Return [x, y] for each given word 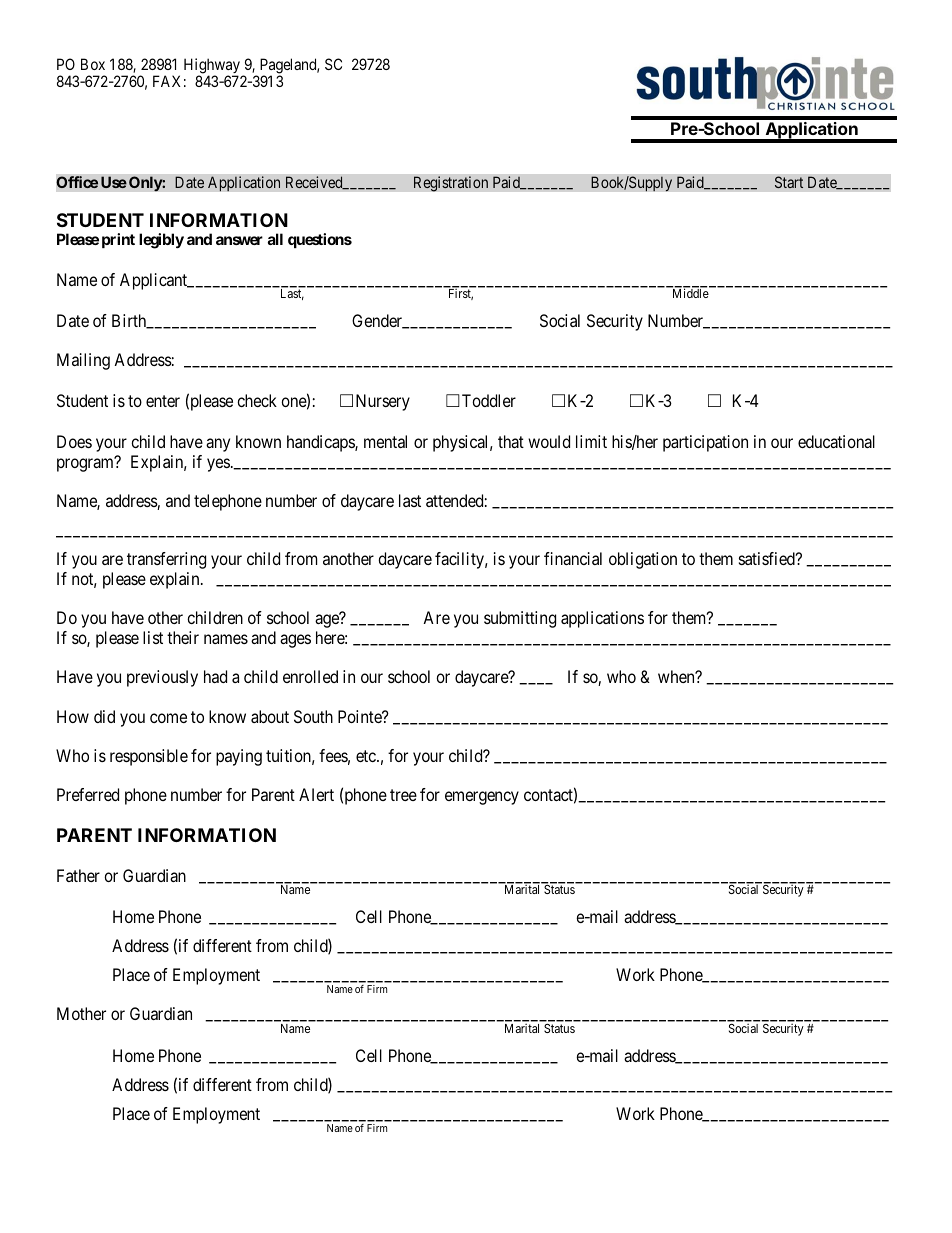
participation [705, 443]
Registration [450, 184]
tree [403, 795]
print [118, 240]
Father [78, 875]
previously [162, 678]
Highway [212, 67]
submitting [520, 619]
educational [836, 441]
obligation [643, 560]
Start [789, 182]
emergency [482, 798]
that [511, 441]
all [275, 239]
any [218, 445]
